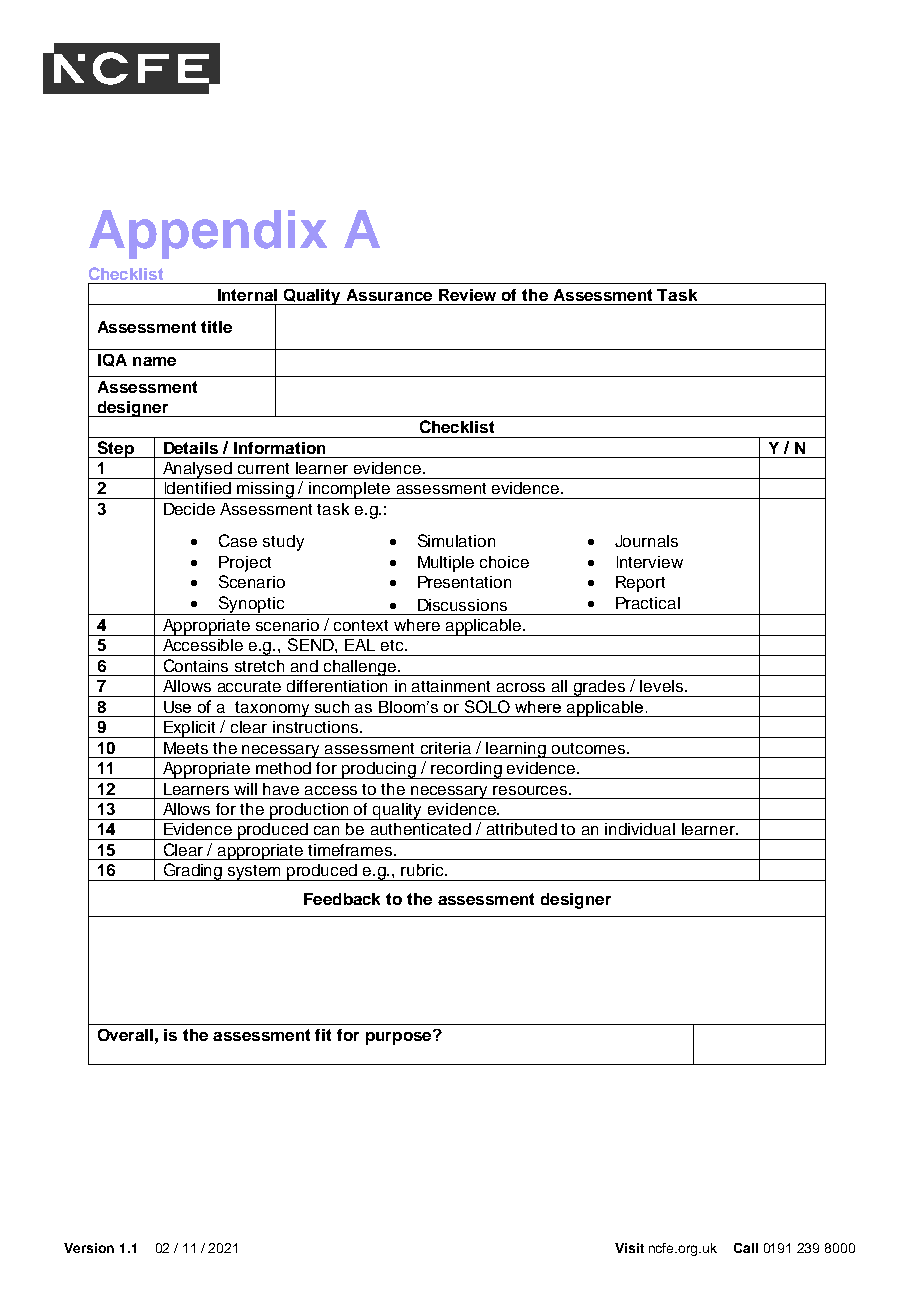 The height and width of the screenshot is (1309, 924). Describe the element at coordinates (245, 564) in the screenshot. I see `Project` at that location.
